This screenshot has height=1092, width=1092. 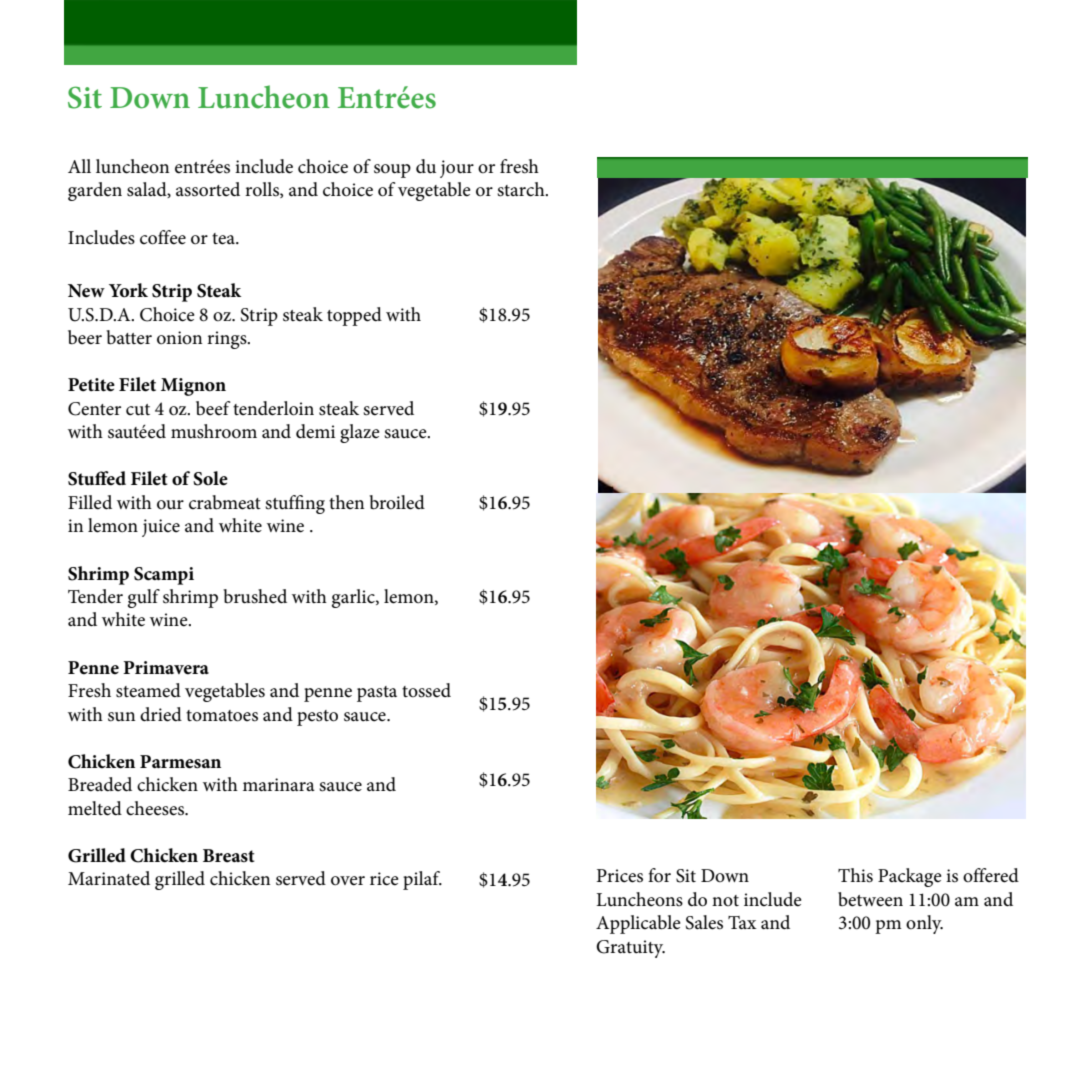 I want to click on assorted, so click(x=208, y=189).
